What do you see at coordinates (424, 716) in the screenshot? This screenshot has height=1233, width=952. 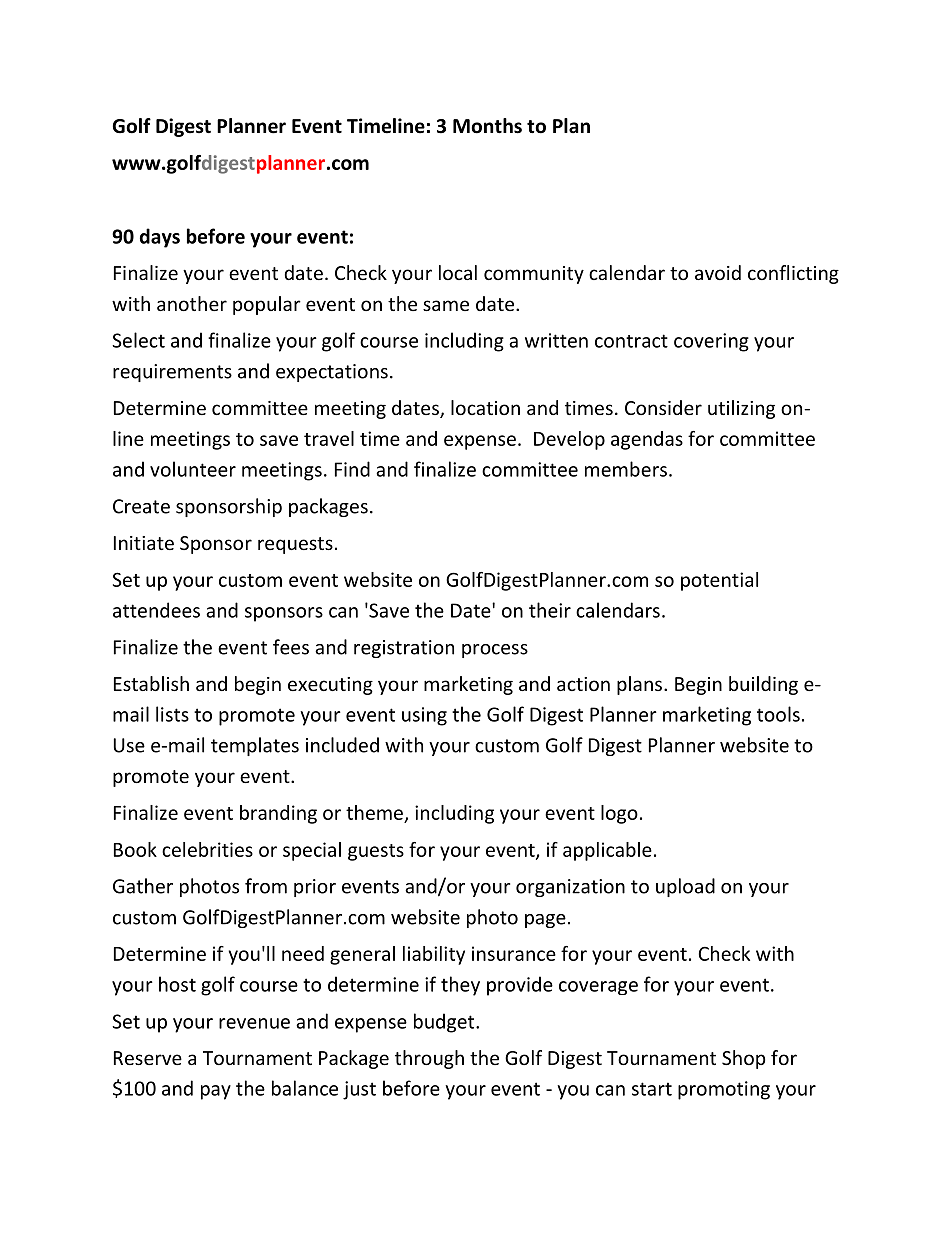 I see `using` at bounding box center [424, 716].
